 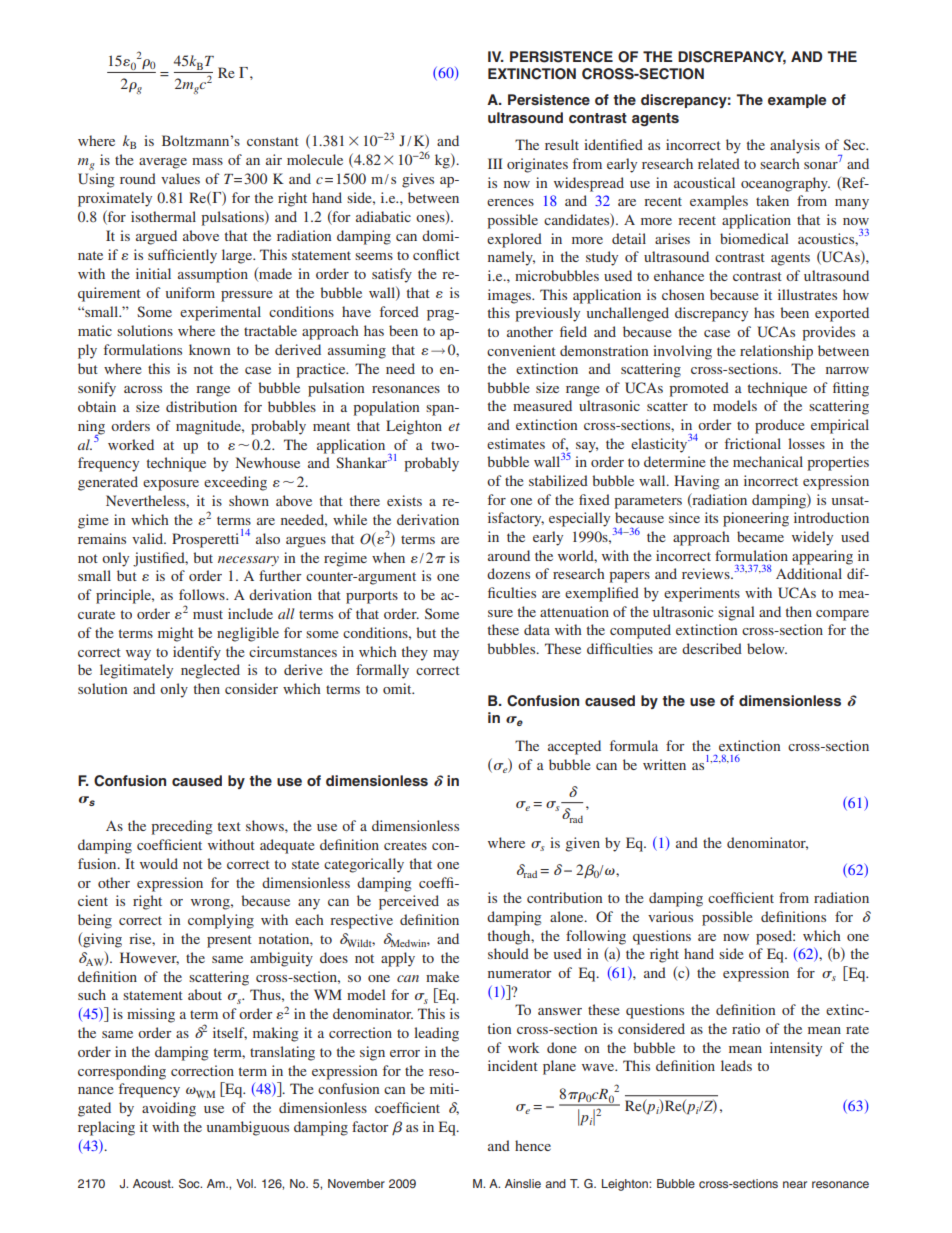 I want to click on III, so click(x=495, y=163).
